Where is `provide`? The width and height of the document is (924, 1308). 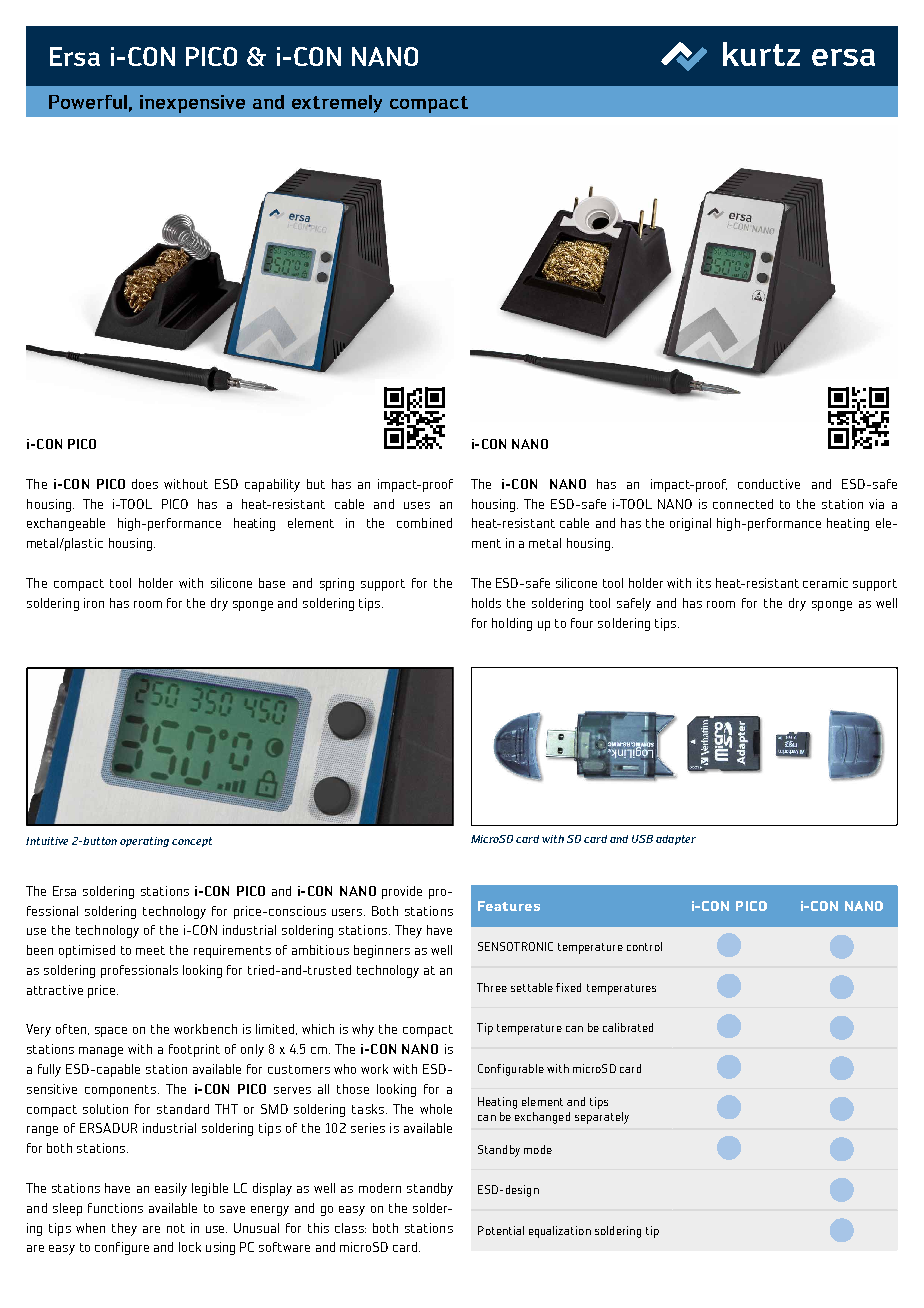 provide is located at coordinates (402, 892).
